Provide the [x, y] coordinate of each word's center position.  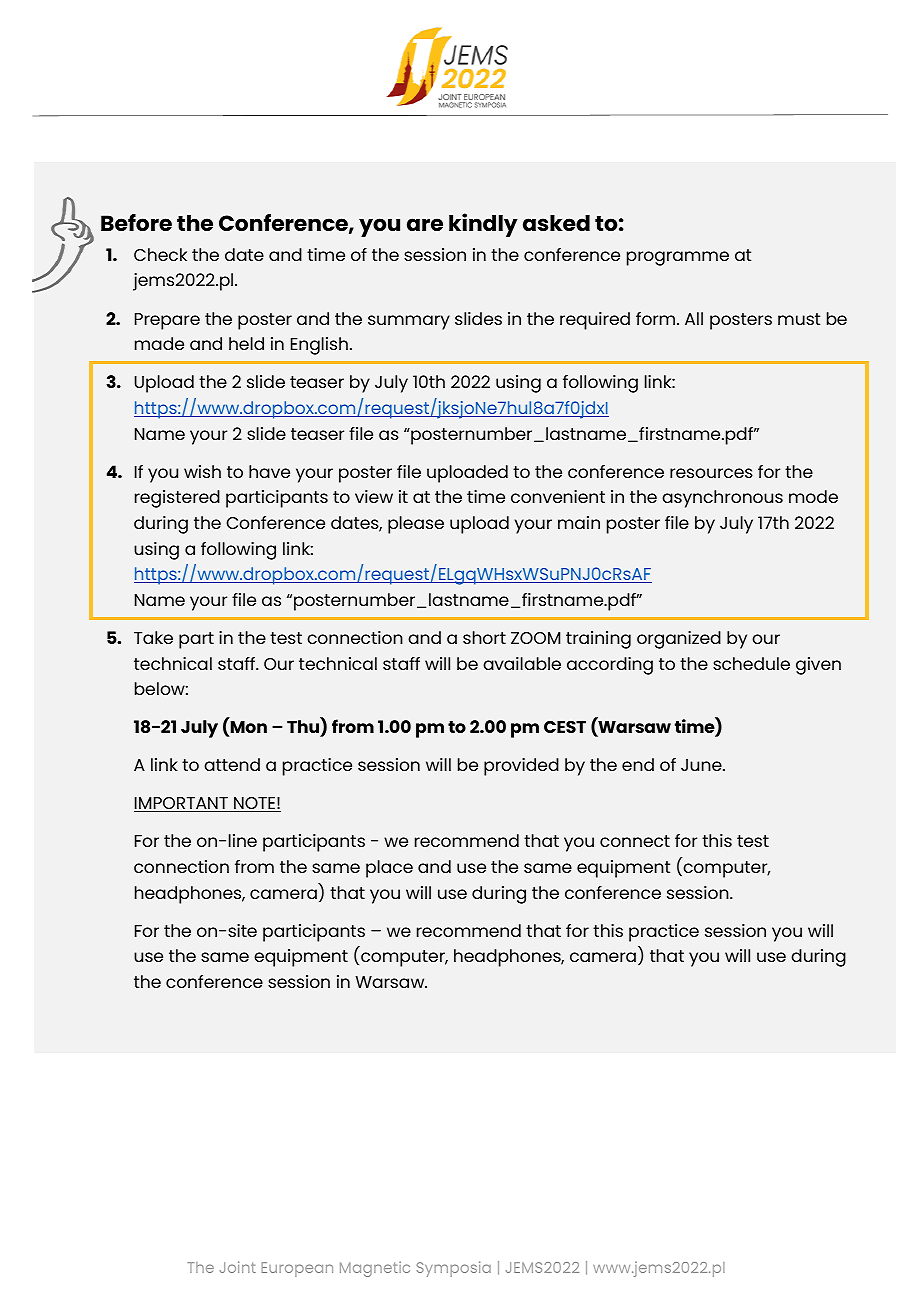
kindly [483, 225]
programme [678, 258]
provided [521, 767]
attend [232, 764]
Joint [238, 1267]
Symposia [454, 1269]
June [702, 765]
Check [160, 254]
